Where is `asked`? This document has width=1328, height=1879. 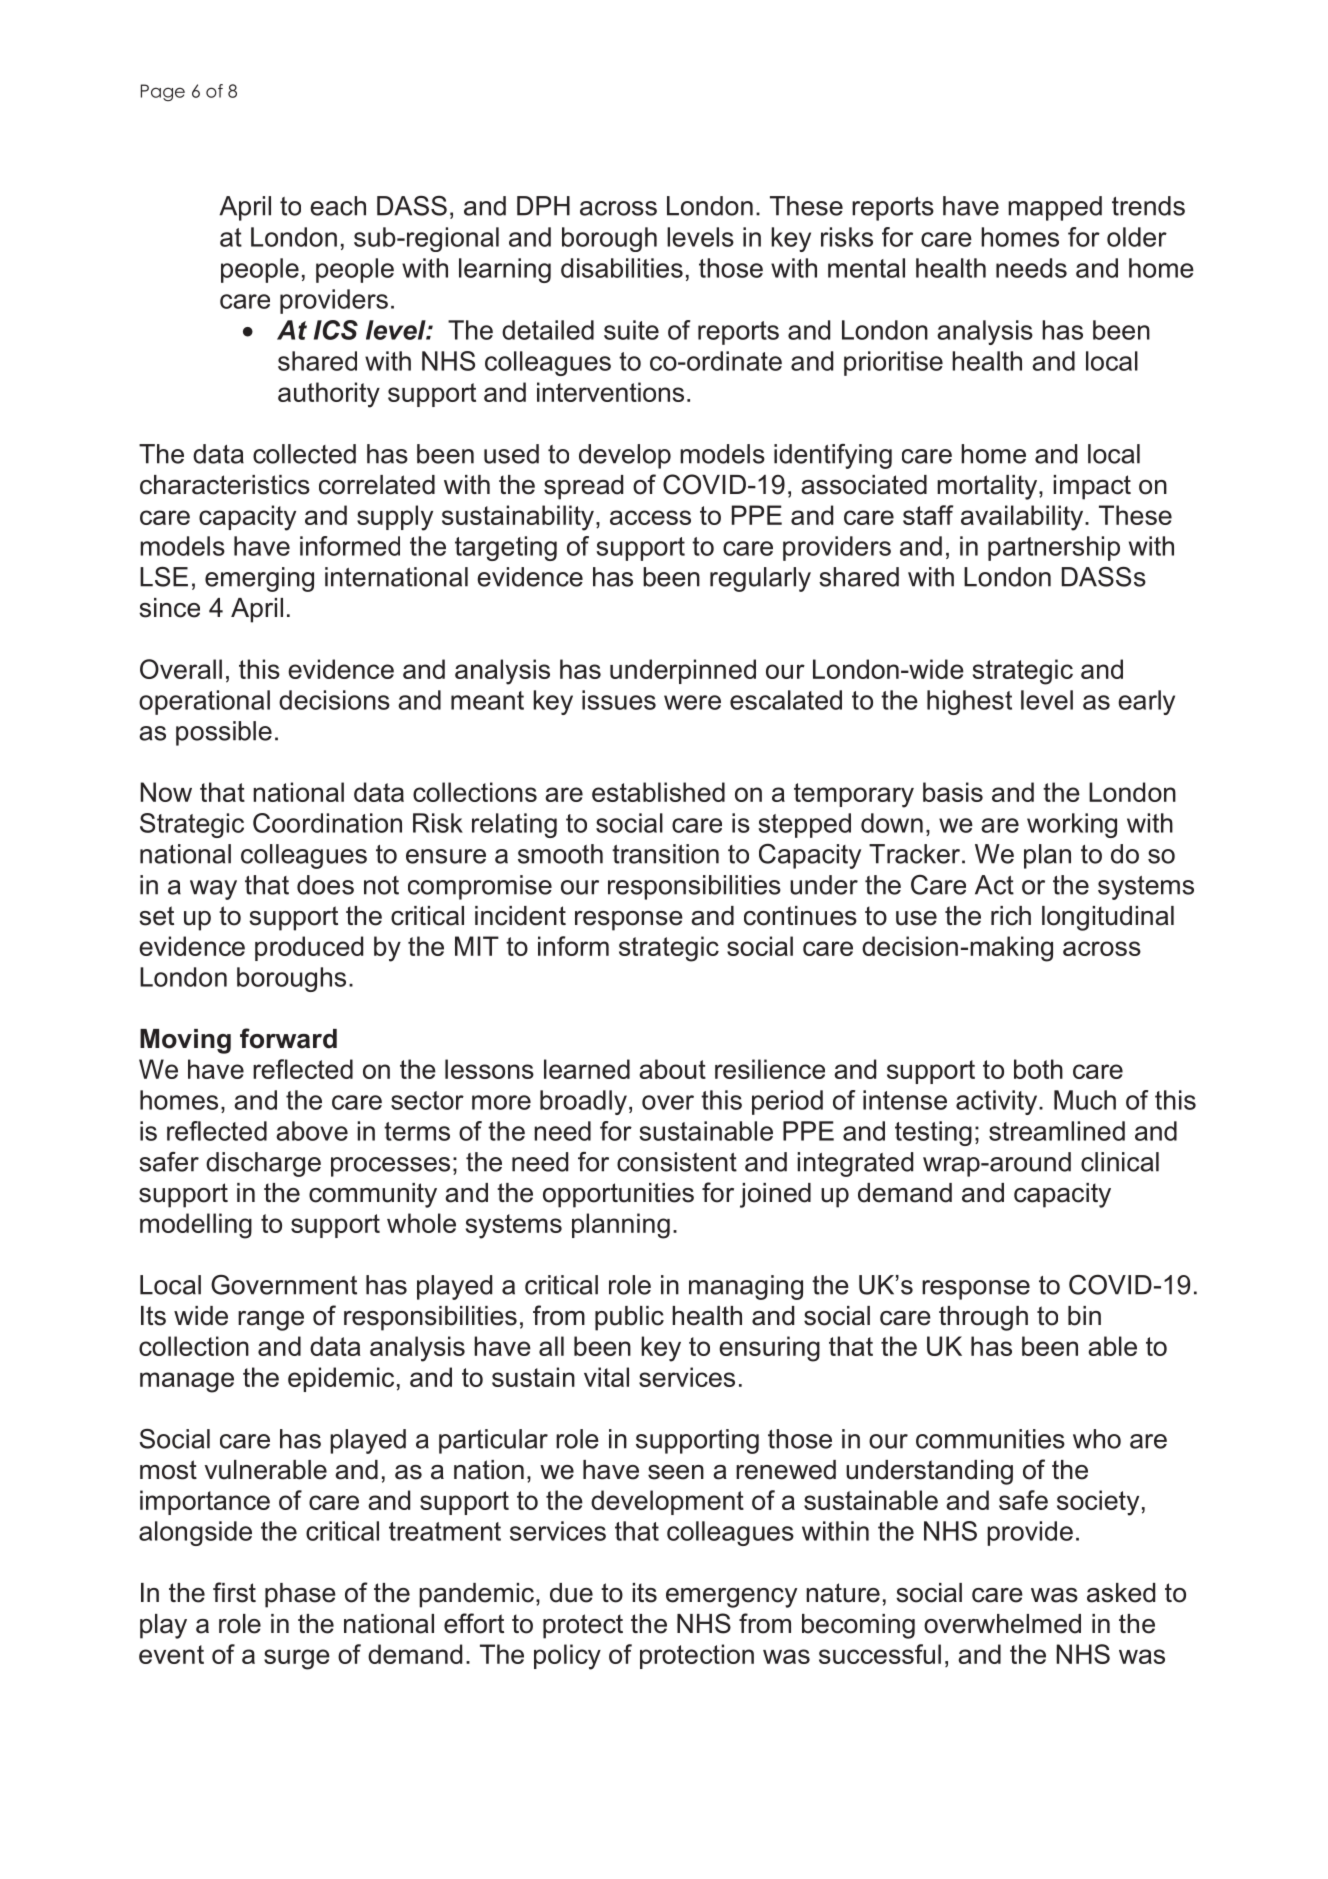 asked is located at coordinates (1121, 1593).
